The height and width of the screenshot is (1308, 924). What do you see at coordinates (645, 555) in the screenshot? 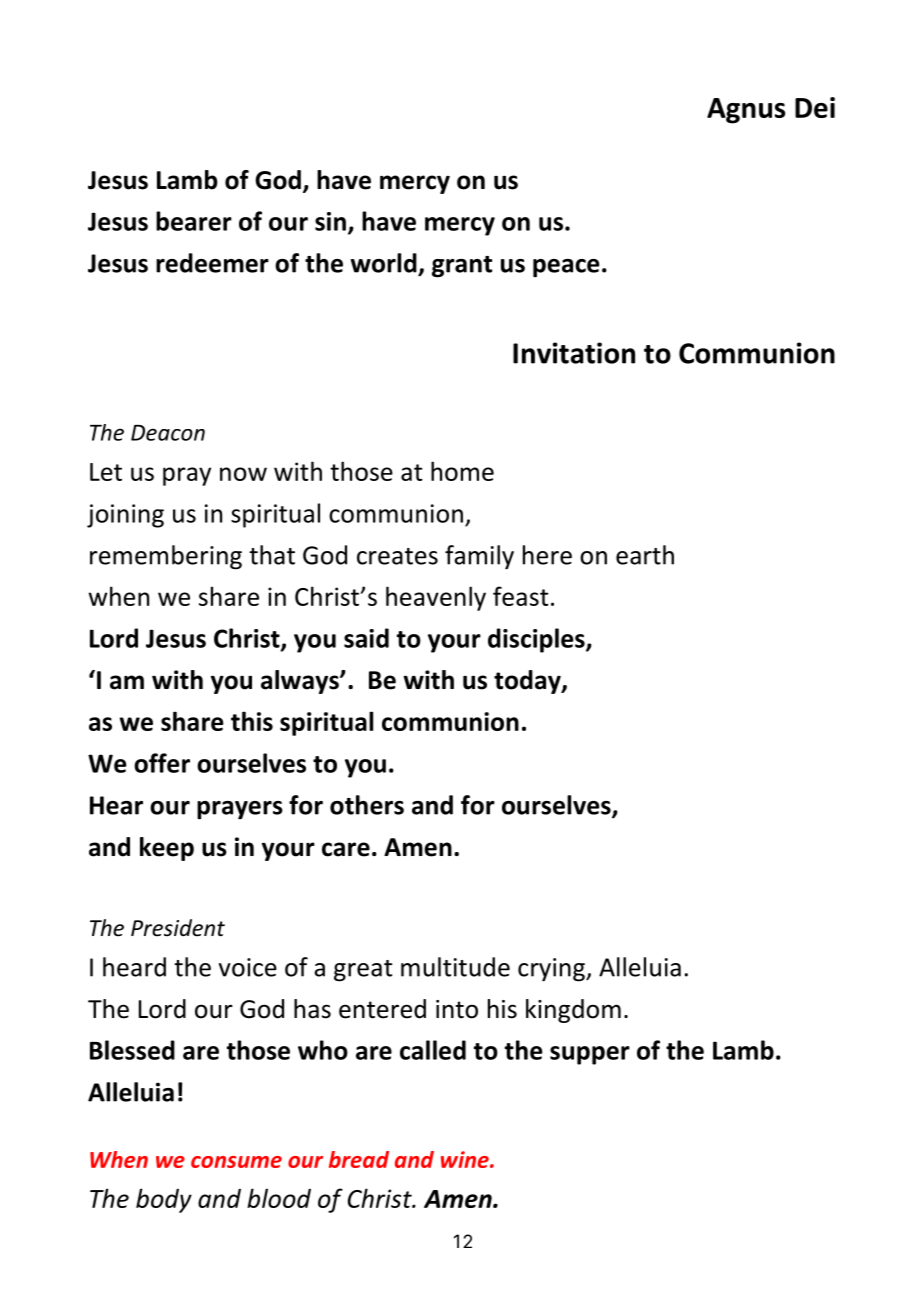
I see `earth` at bounding box center [645, 555].
